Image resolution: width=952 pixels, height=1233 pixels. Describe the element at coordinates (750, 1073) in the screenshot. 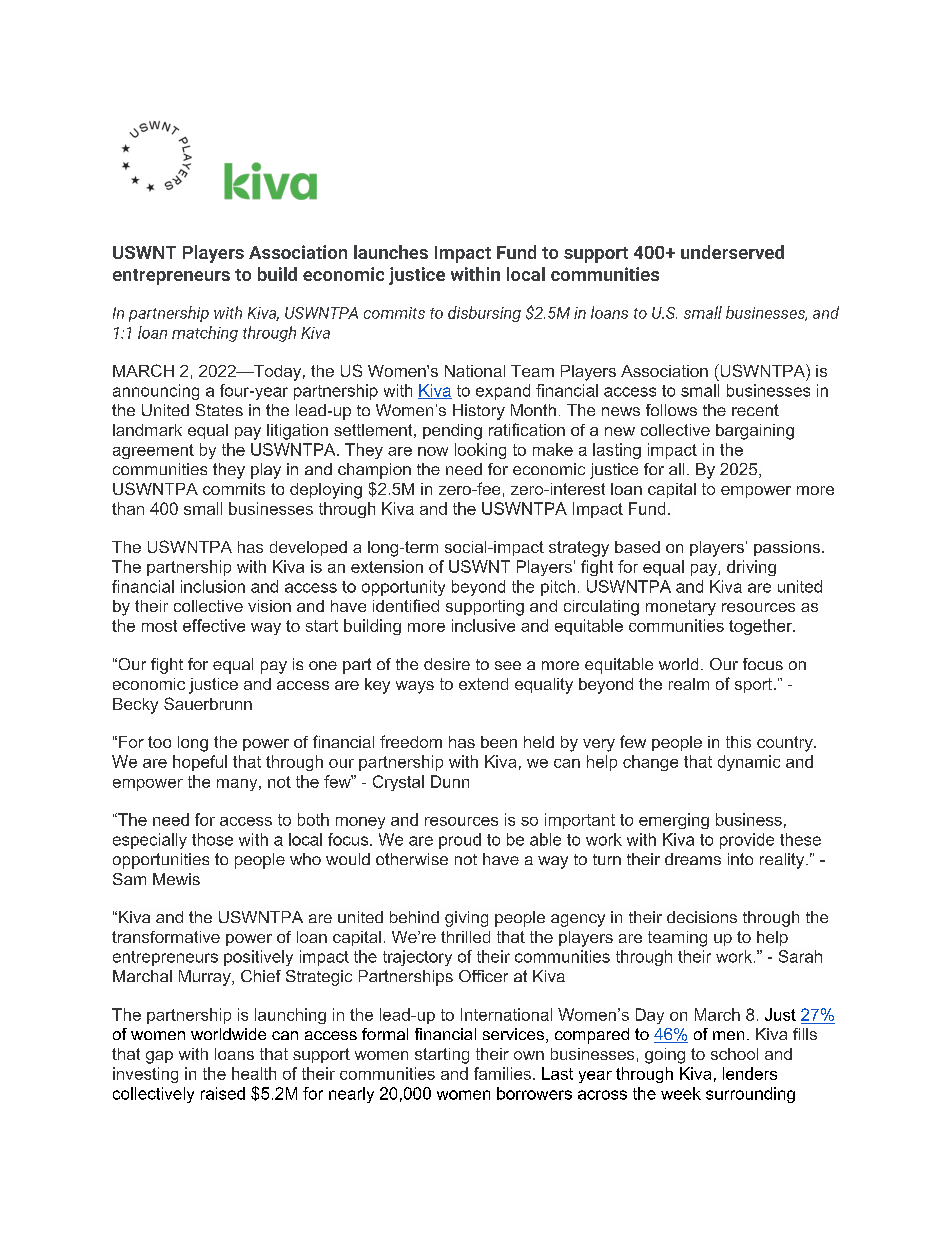

I see `lenders` at that location.
